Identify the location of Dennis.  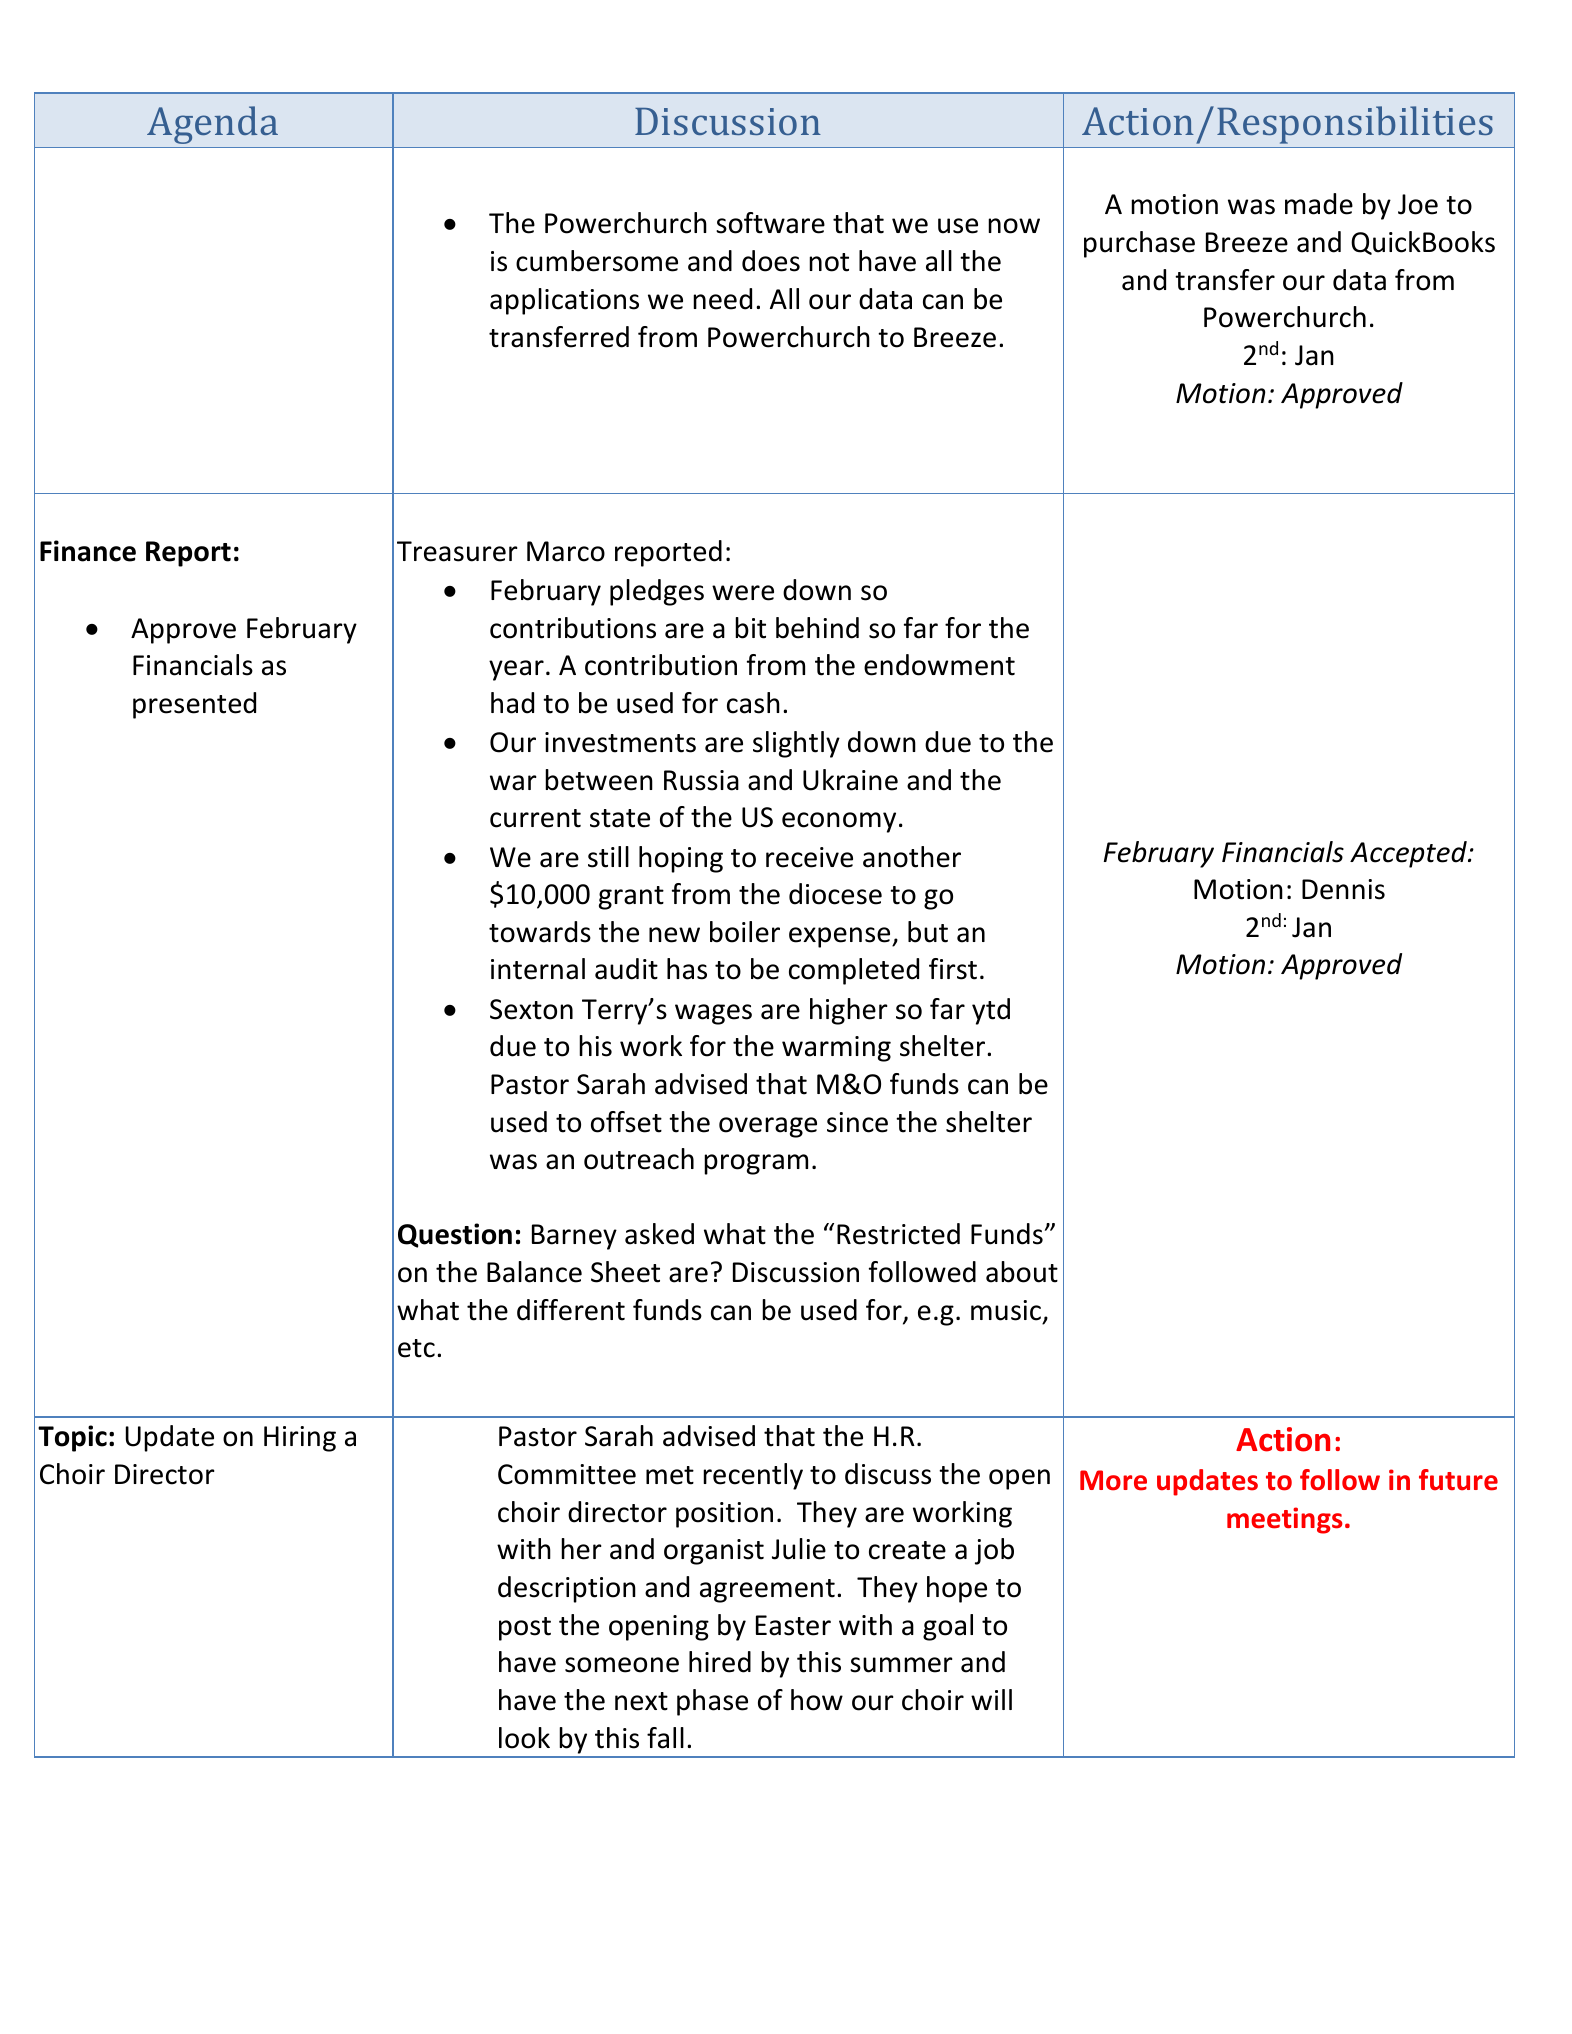
(1343, 889).
